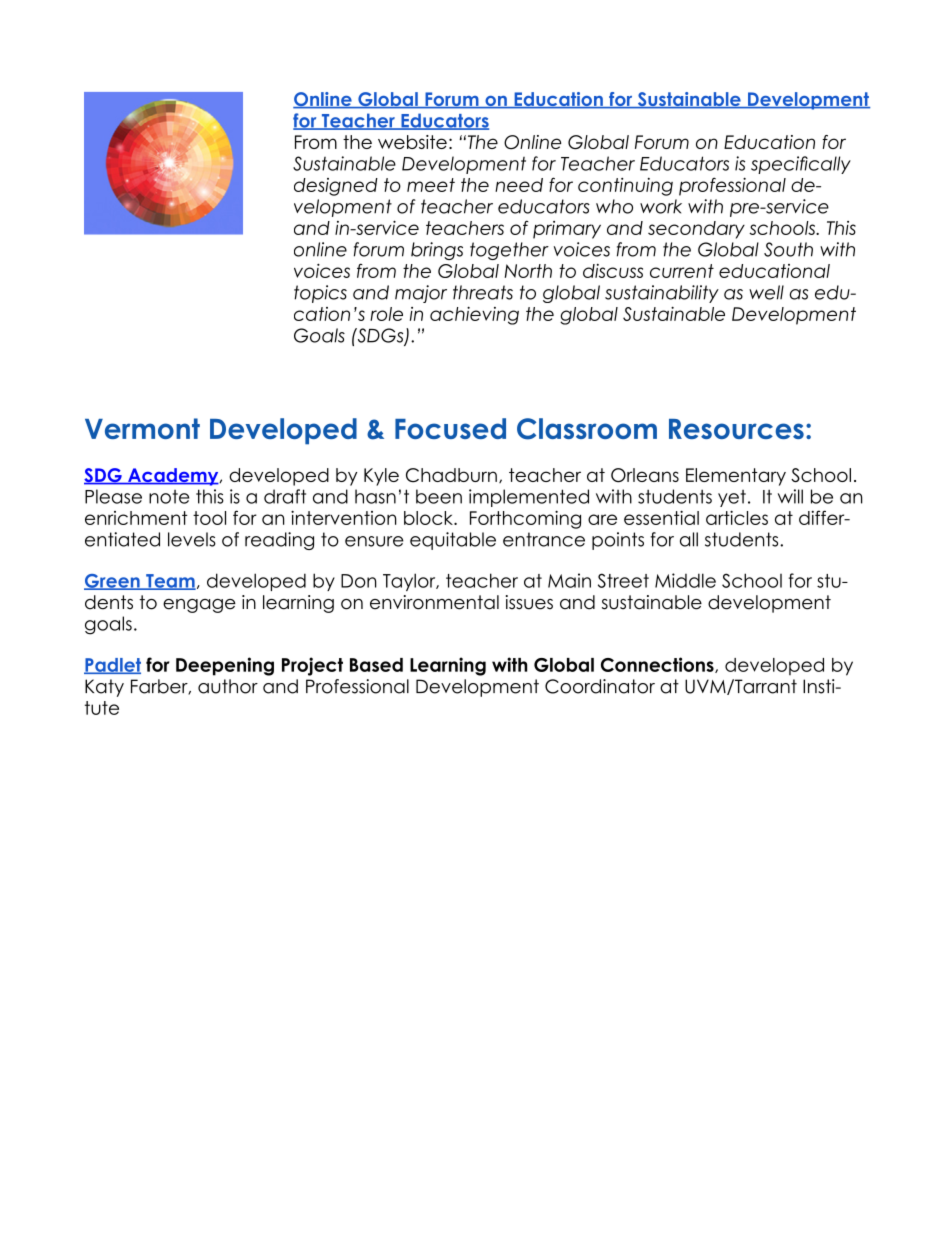 The height and width of the image is (1233, 952). What do you see at coordinates (453, 541) in the image?
I see `equitable` at bounding box center [453, 541].
